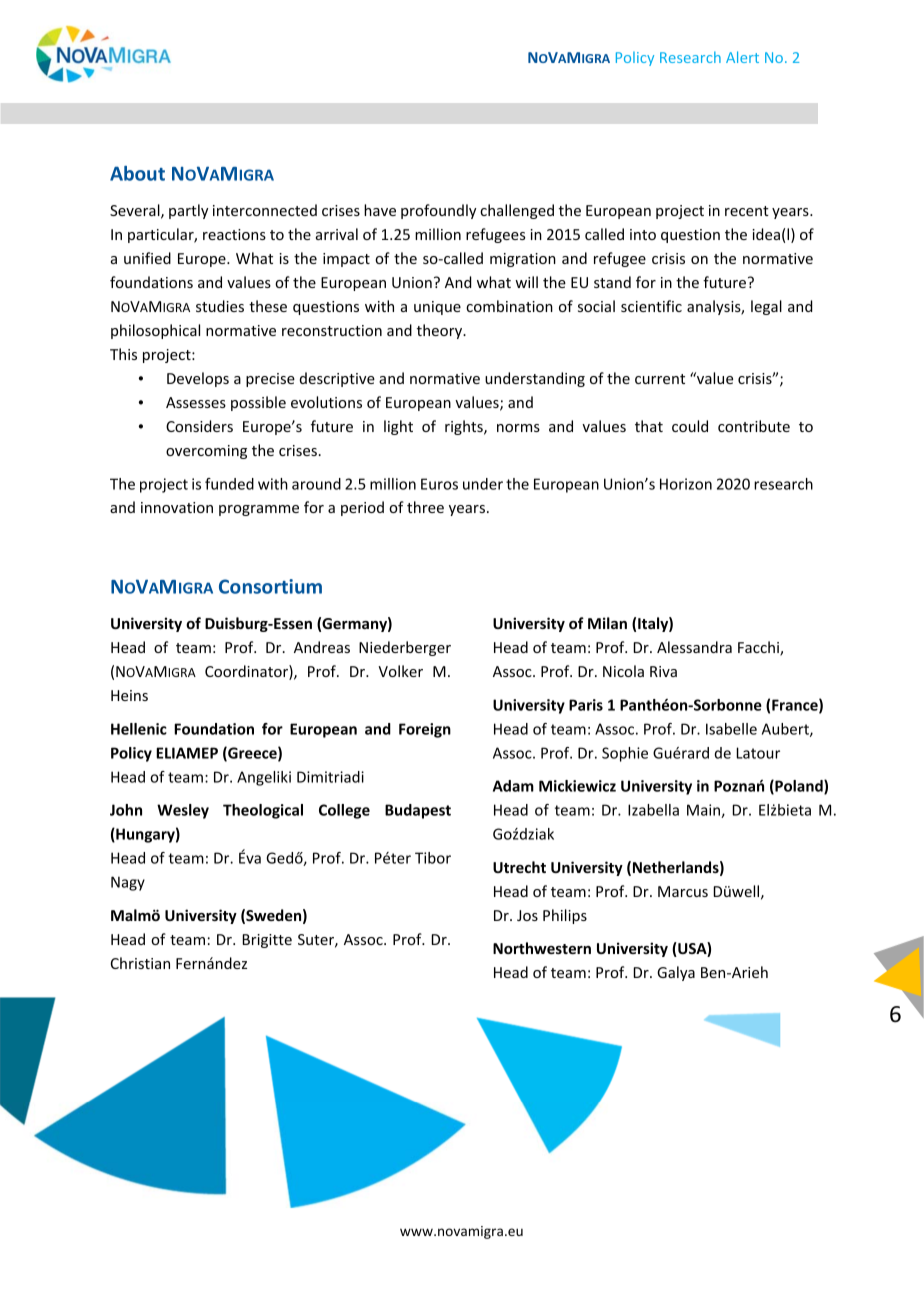  I want to click on could, so click(690, 426).
